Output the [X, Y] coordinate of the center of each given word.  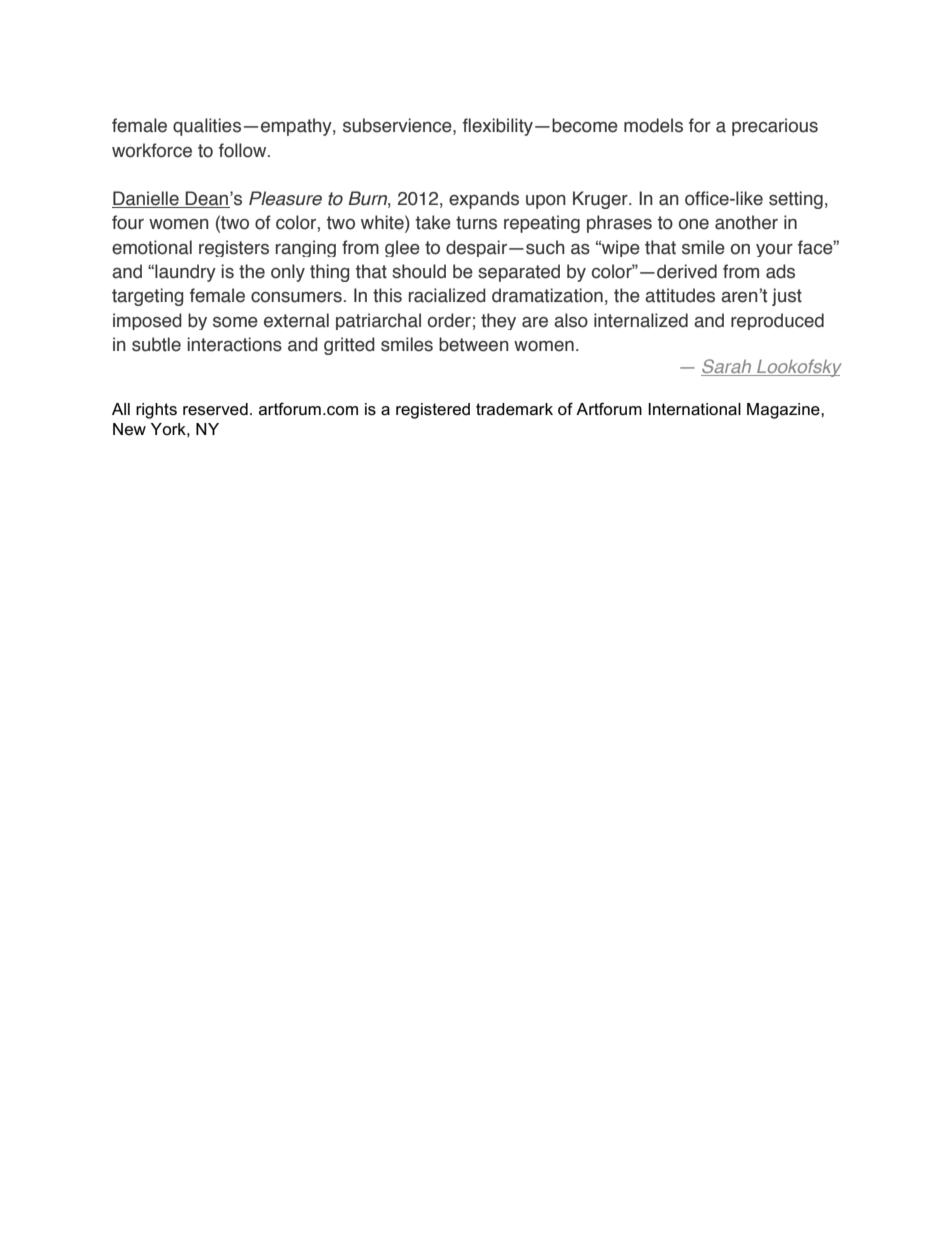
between [474, 344]
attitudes [680, 295]
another [746, 222]
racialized [447, 295]
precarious [775, 127]
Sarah [727, 367]
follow [244, 150]
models [653, 125]
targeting [147, 297]
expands [484, 200]
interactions [234, 344]
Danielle [146, 199]
